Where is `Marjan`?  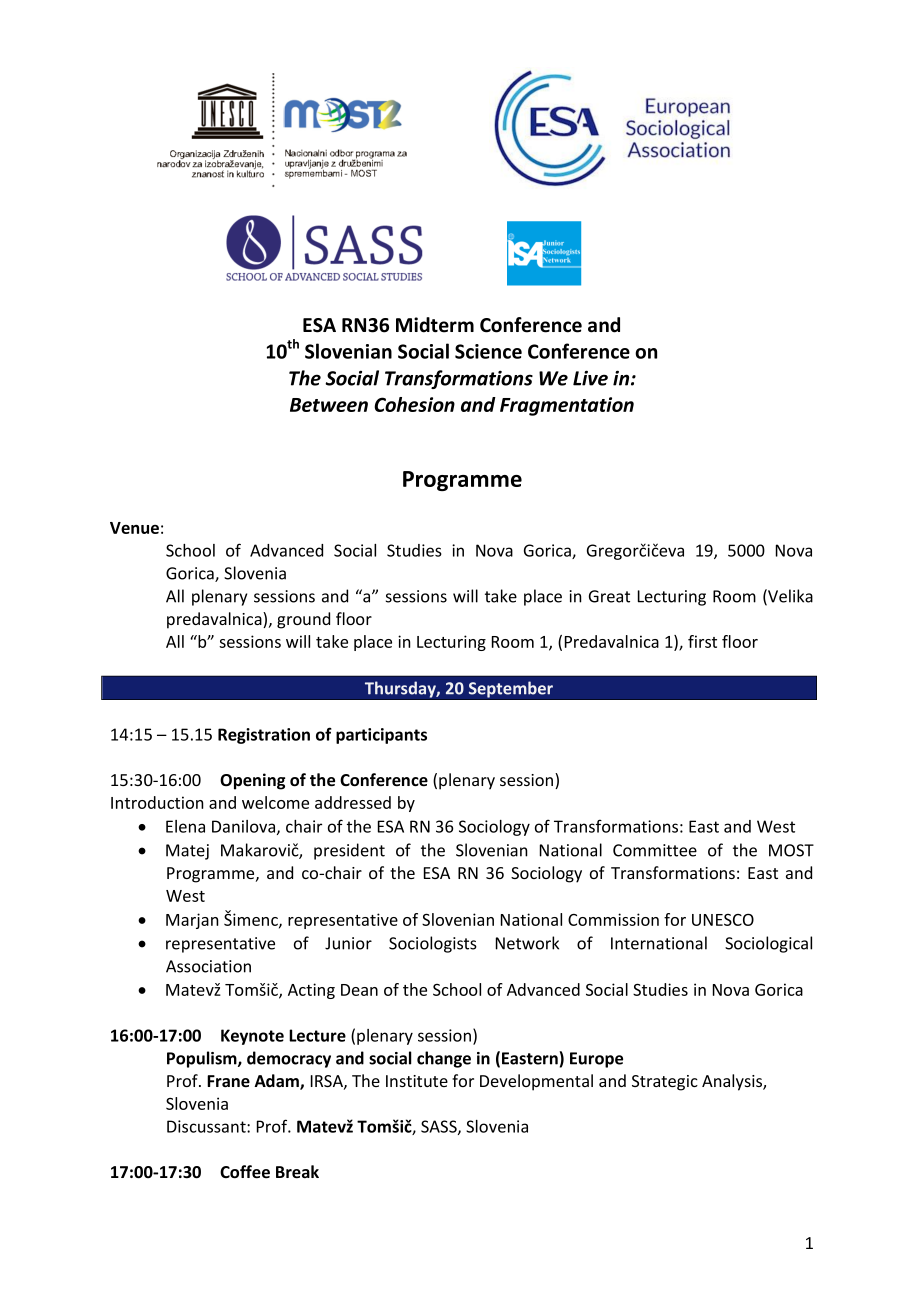
Marjan is located at coordinates (192, 921).
